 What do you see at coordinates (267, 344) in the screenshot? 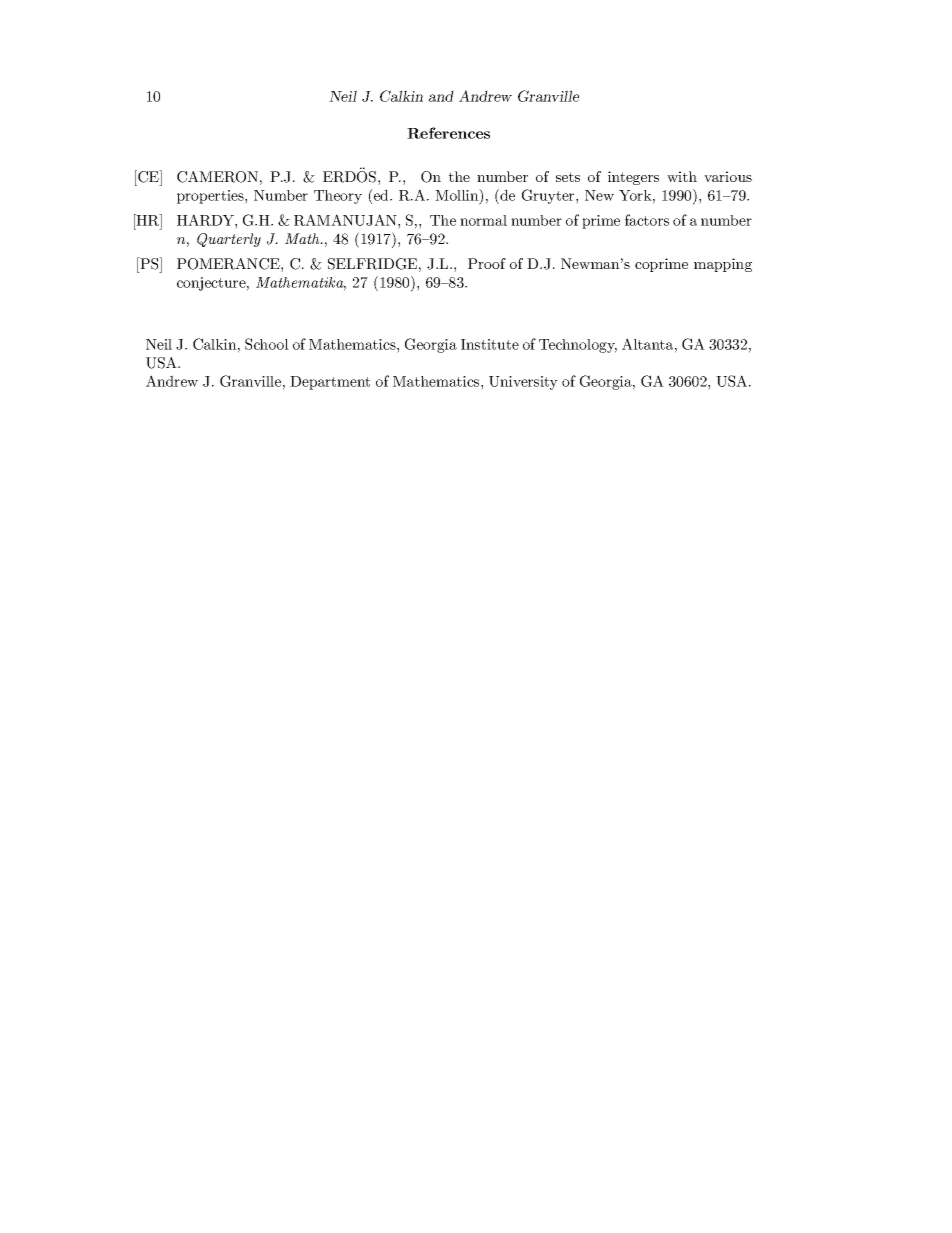
I see `School` at bounding box center [267, 344].
